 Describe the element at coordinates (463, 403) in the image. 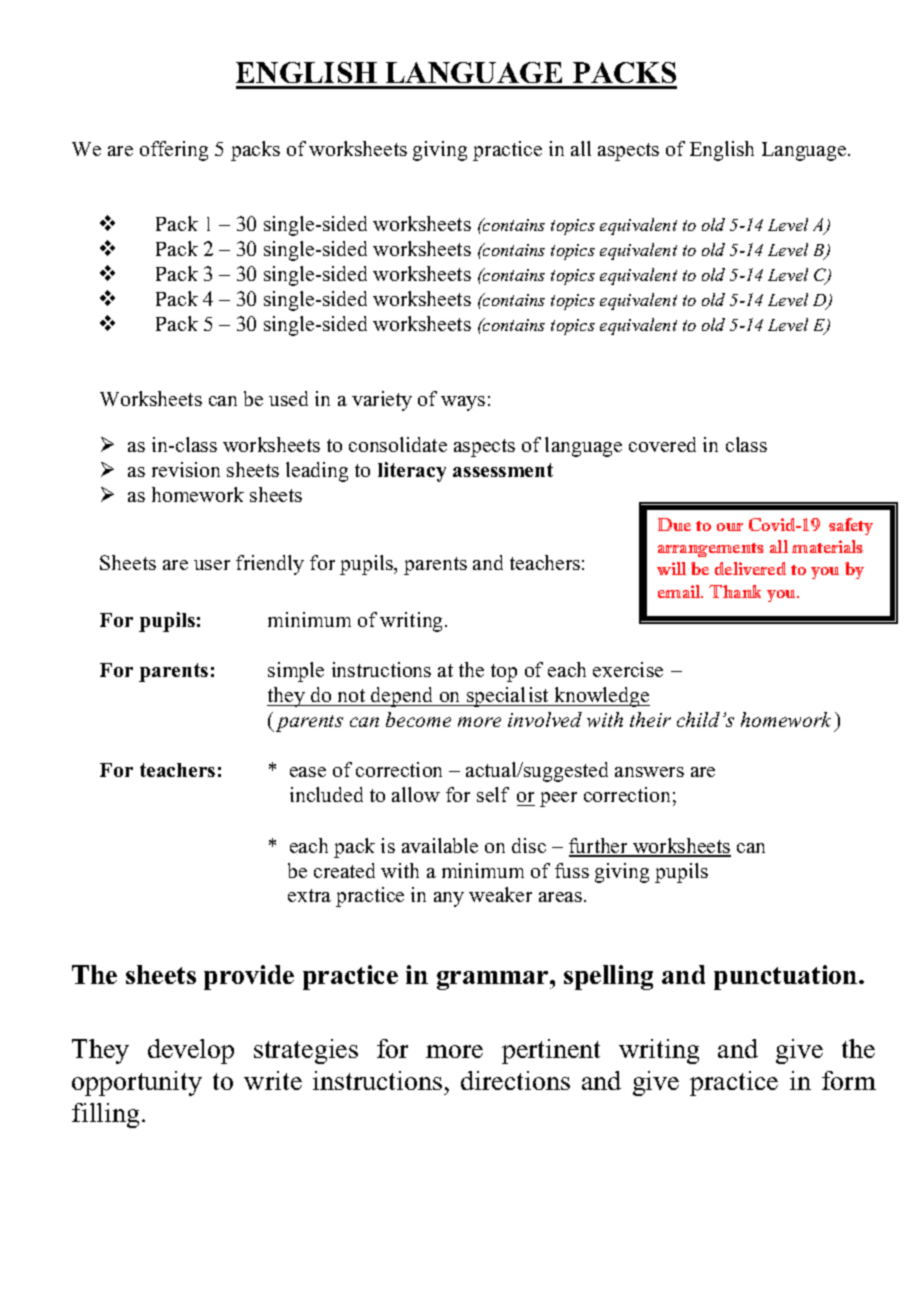

I see `ways` at that location.
